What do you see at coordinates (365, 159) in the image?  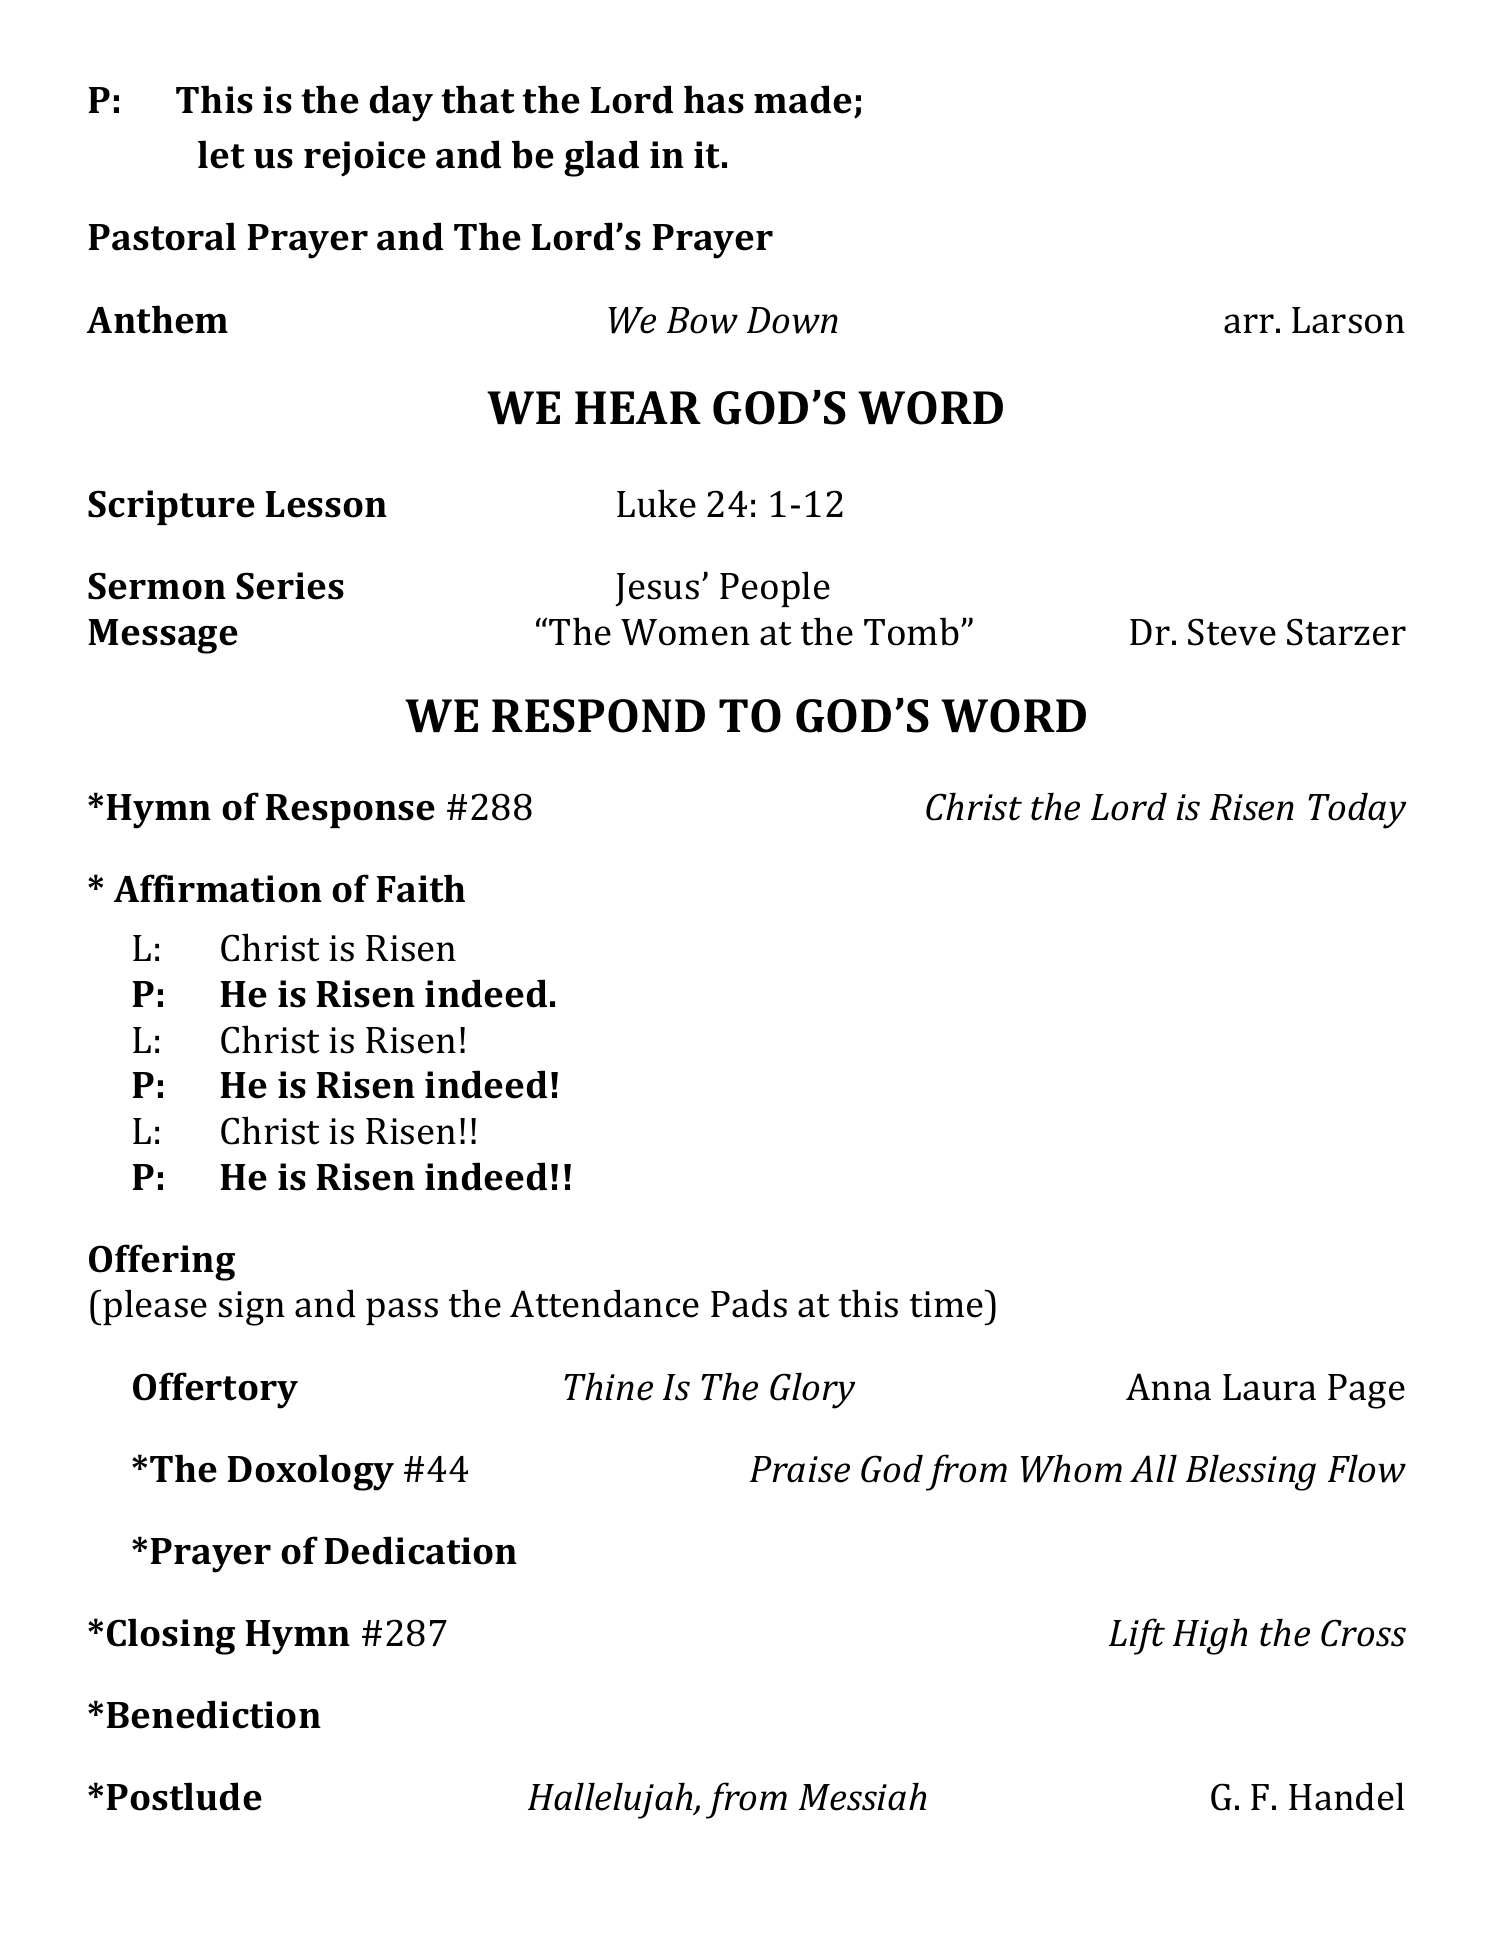 I see `rejoice` at bounding box center [365, 159].
